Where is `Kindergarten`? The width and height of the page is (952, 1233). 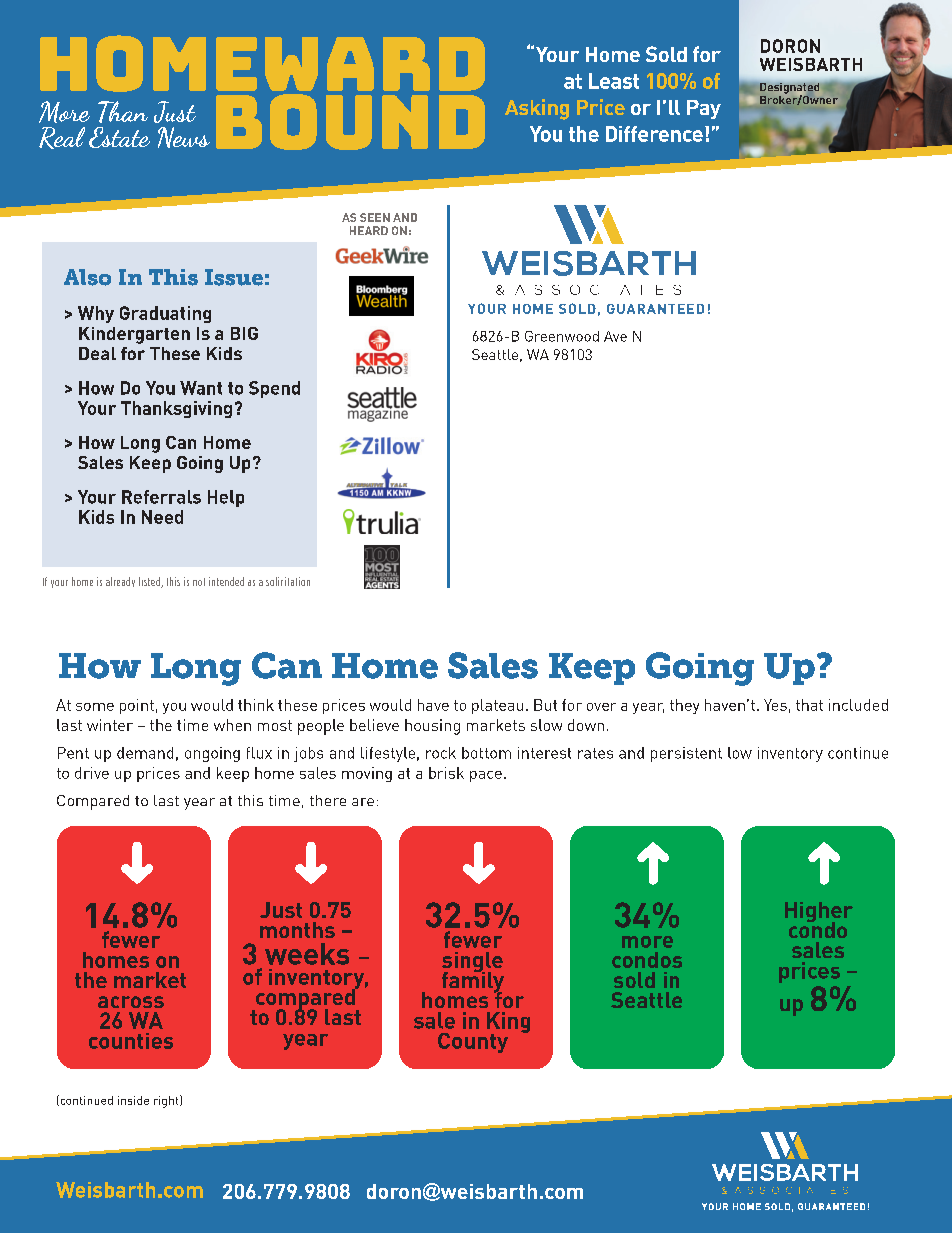
Kindergarten is located at coordinates (134, 335).
